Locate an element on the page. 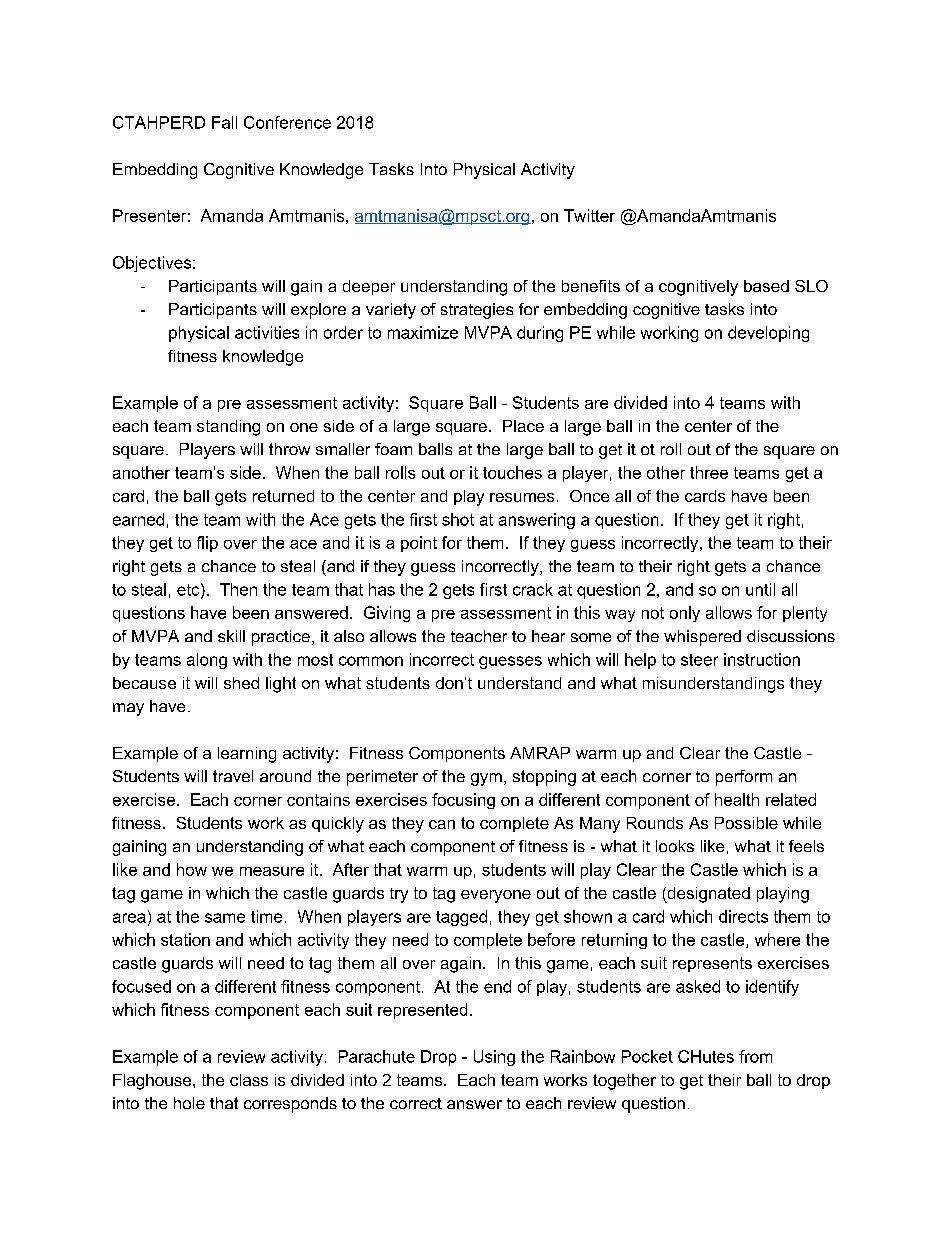  represented is located at coordinates (422, 1011).
